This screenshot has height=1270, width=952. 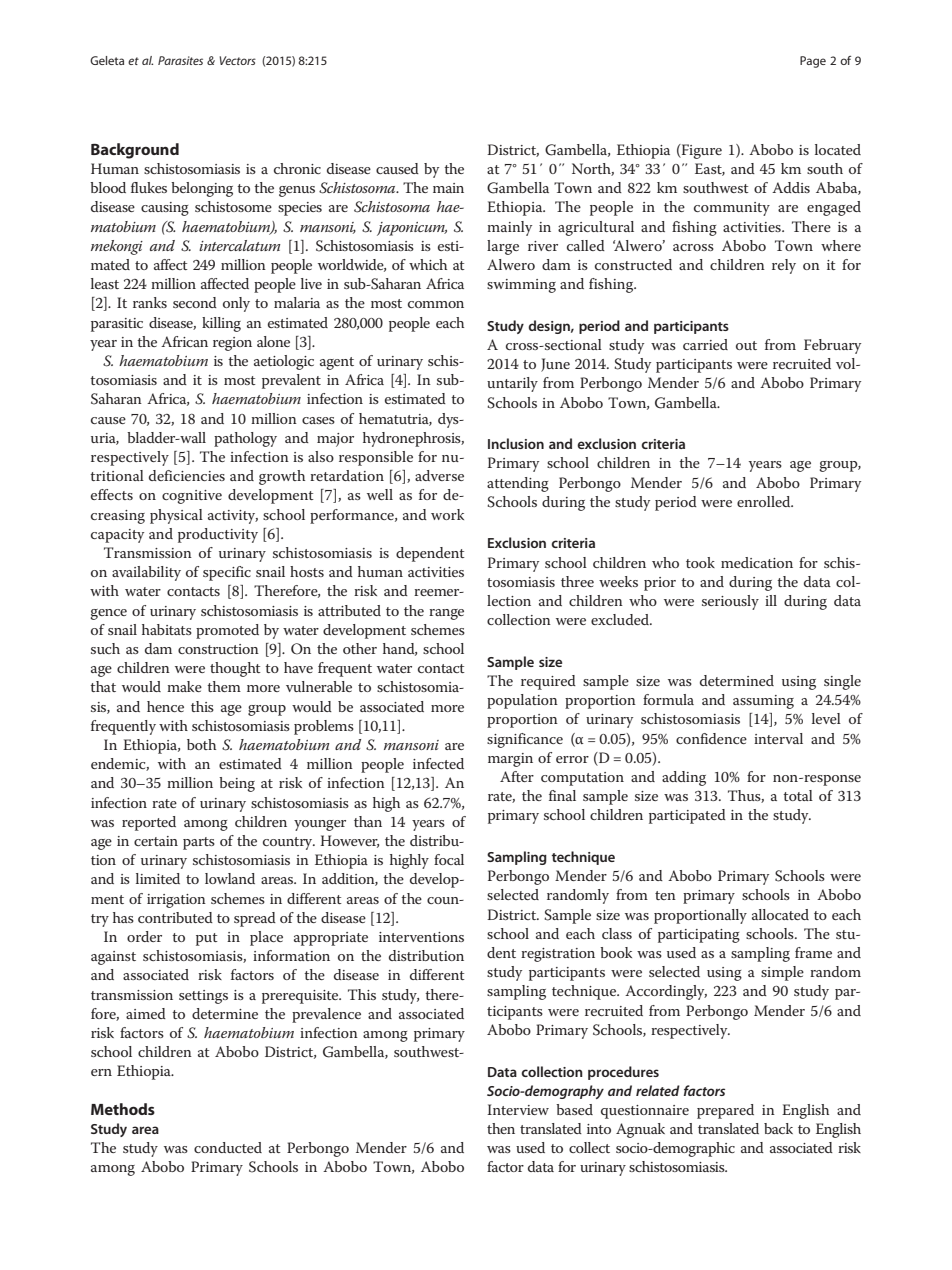 What do you see at coordinates (784, 266) in the screenshot?
I see `rely` at bounding box center [784, 266].
